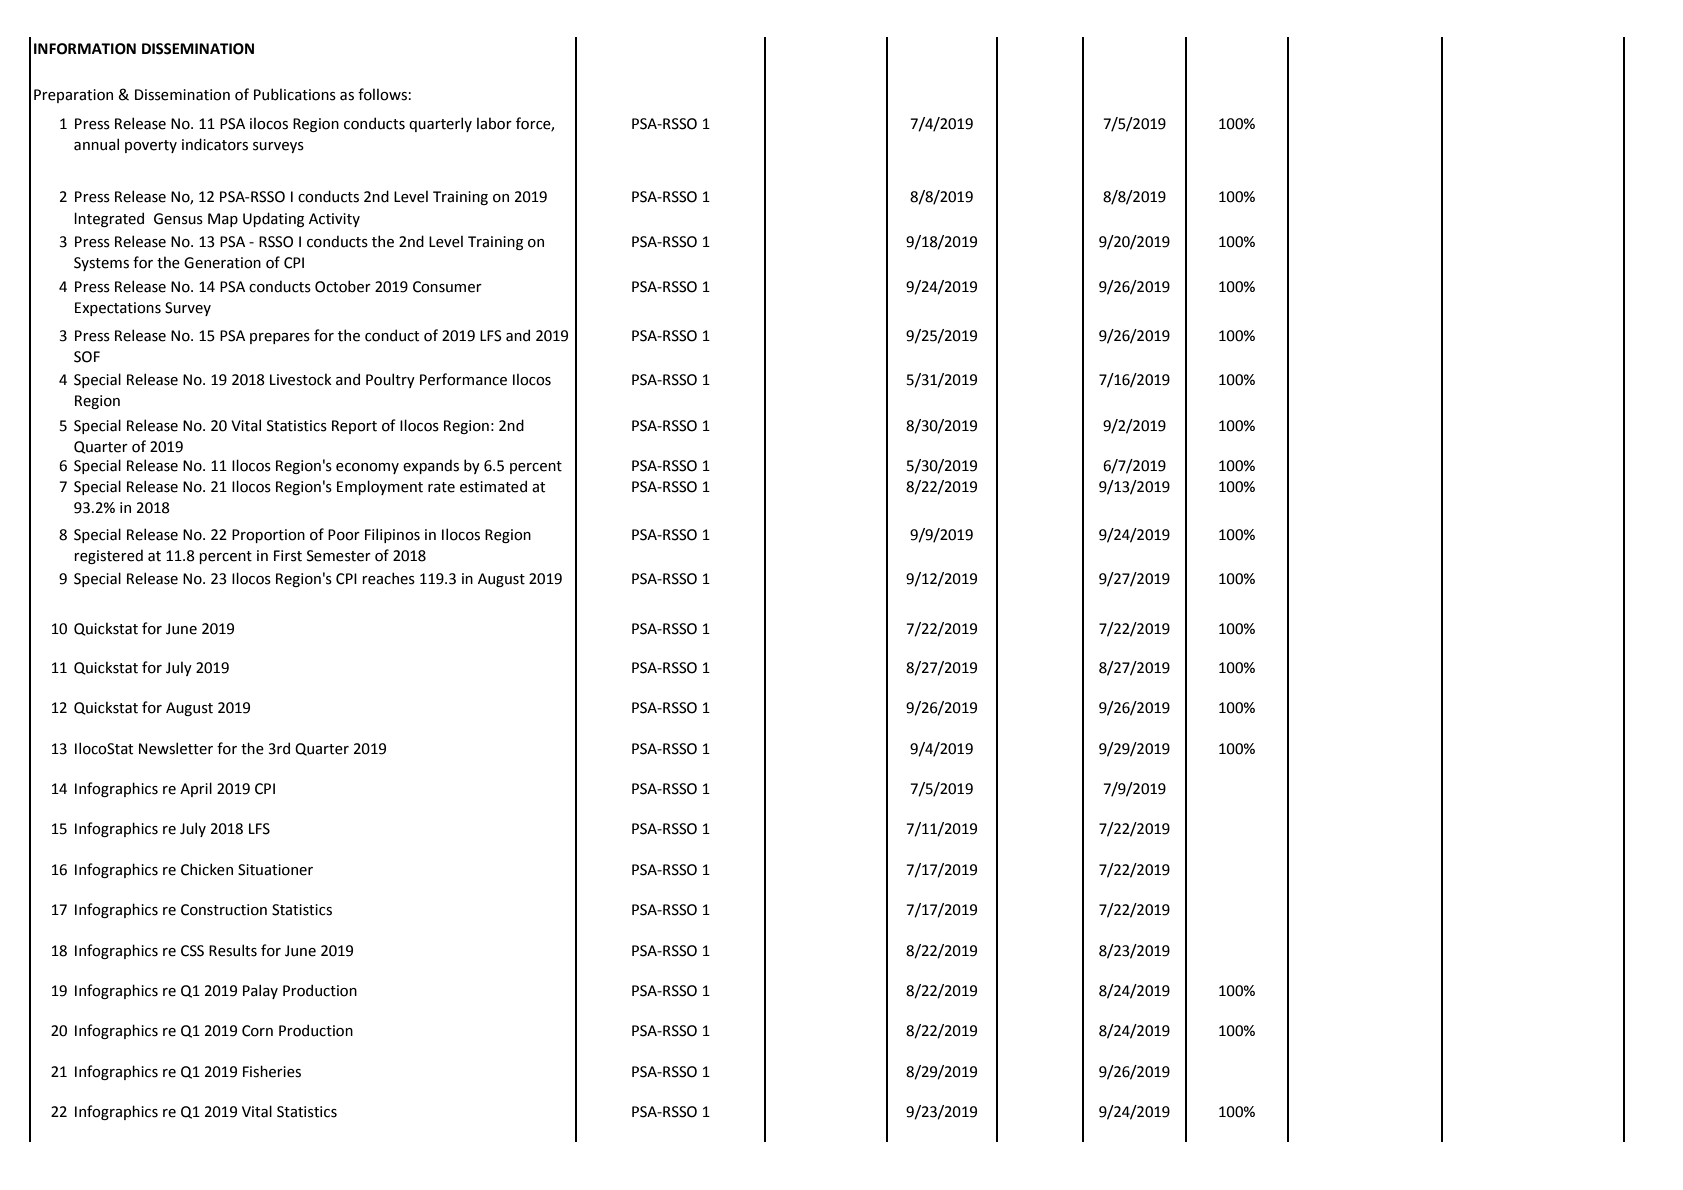  Describe the element at coordinates (192, 951) in the document. I see `CSS` at that location.
